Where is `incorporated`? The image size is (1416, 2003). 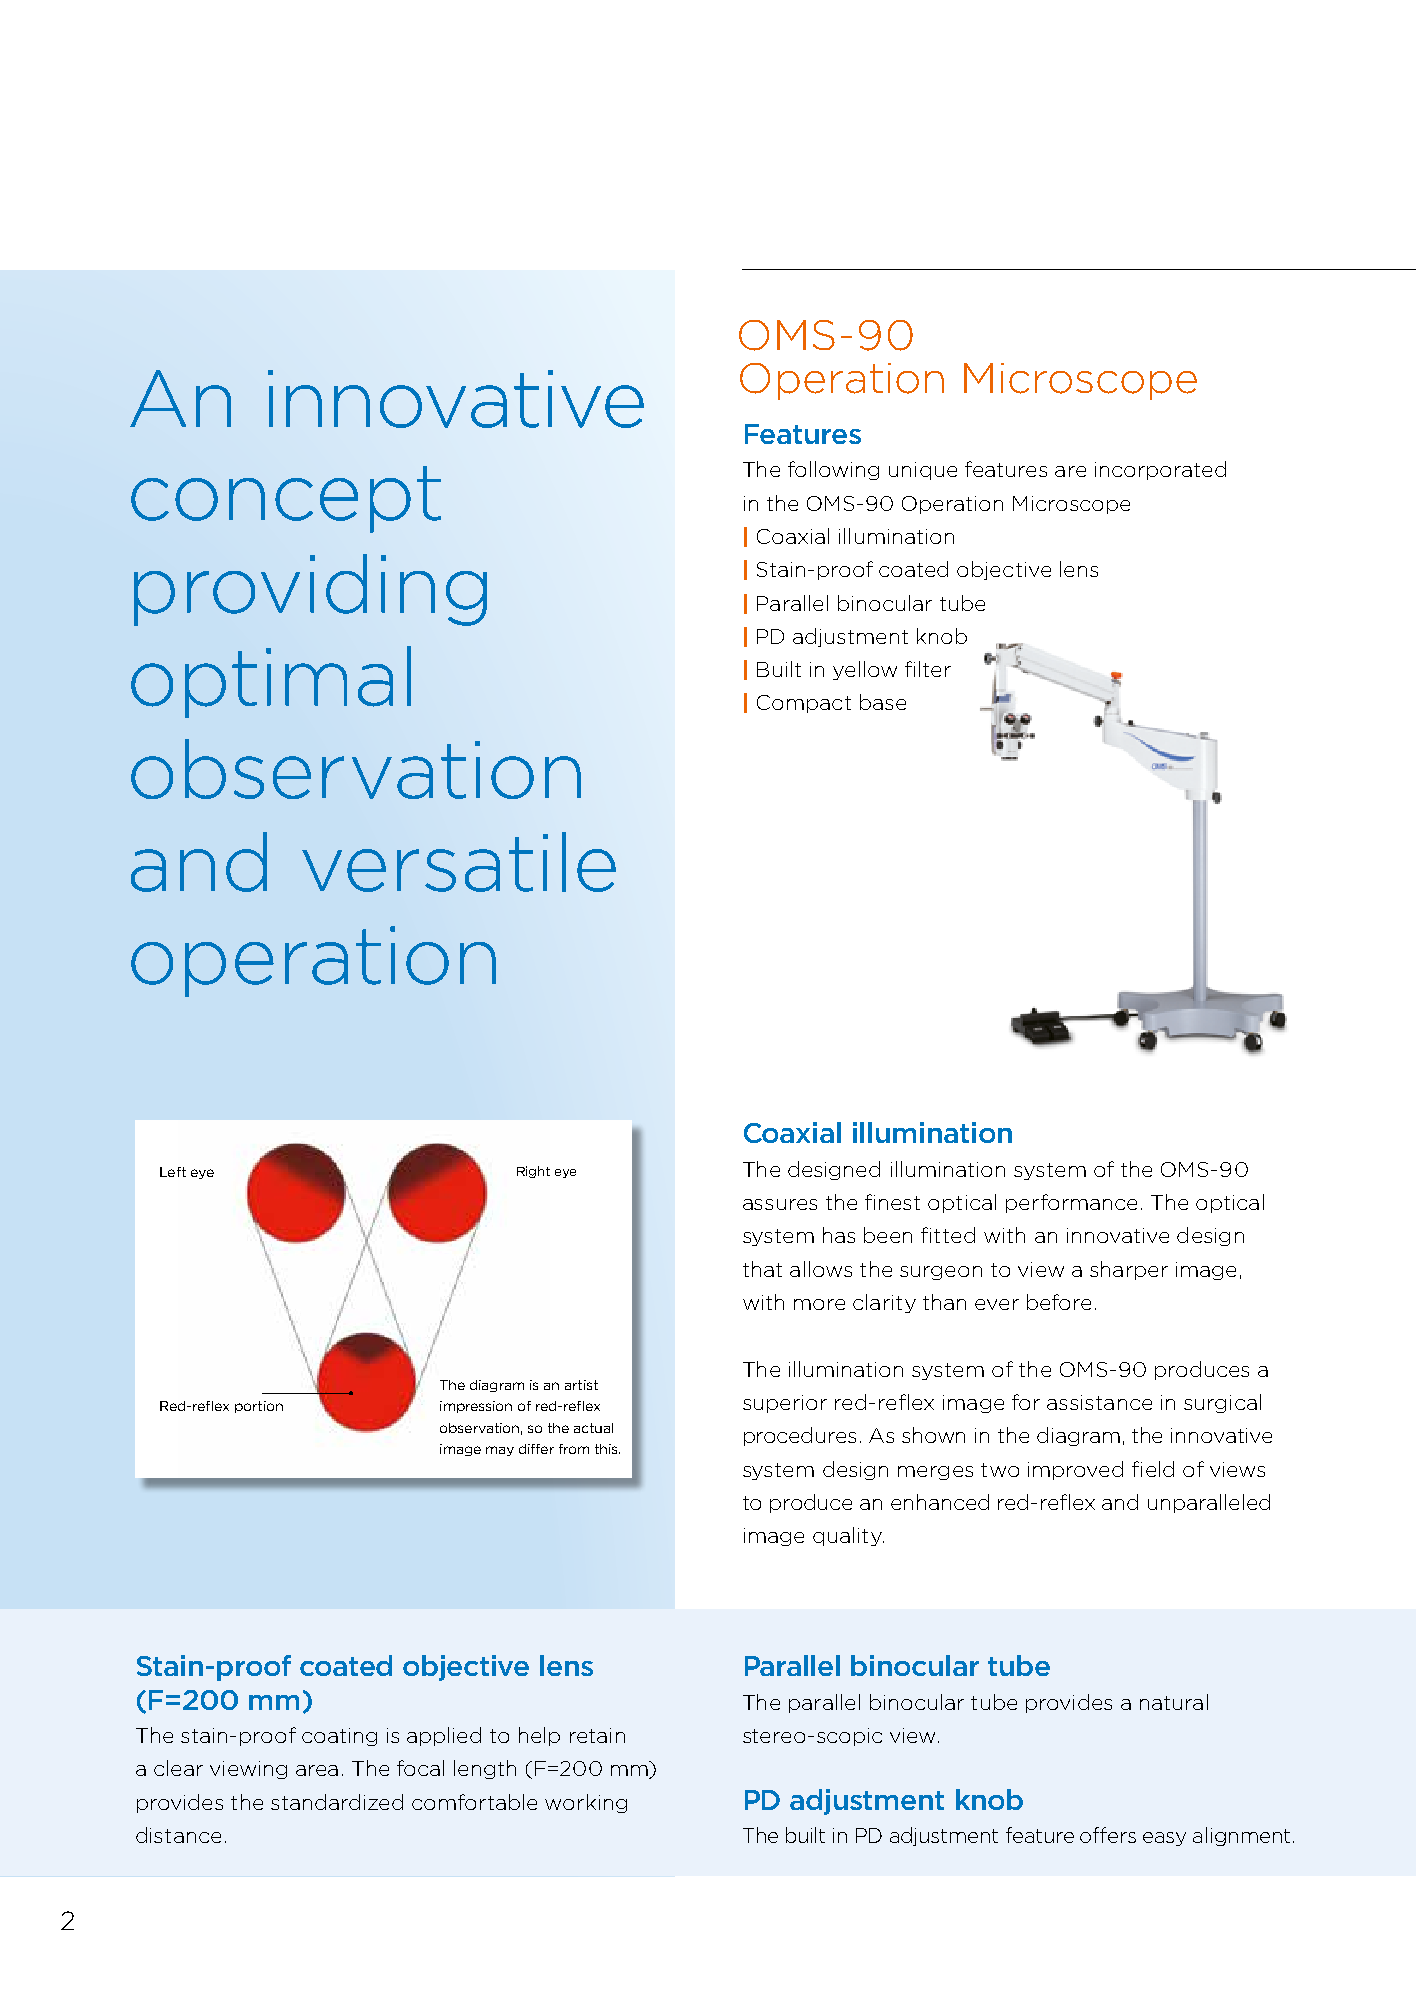
incorporated is located at coordinates (1160, 470).
